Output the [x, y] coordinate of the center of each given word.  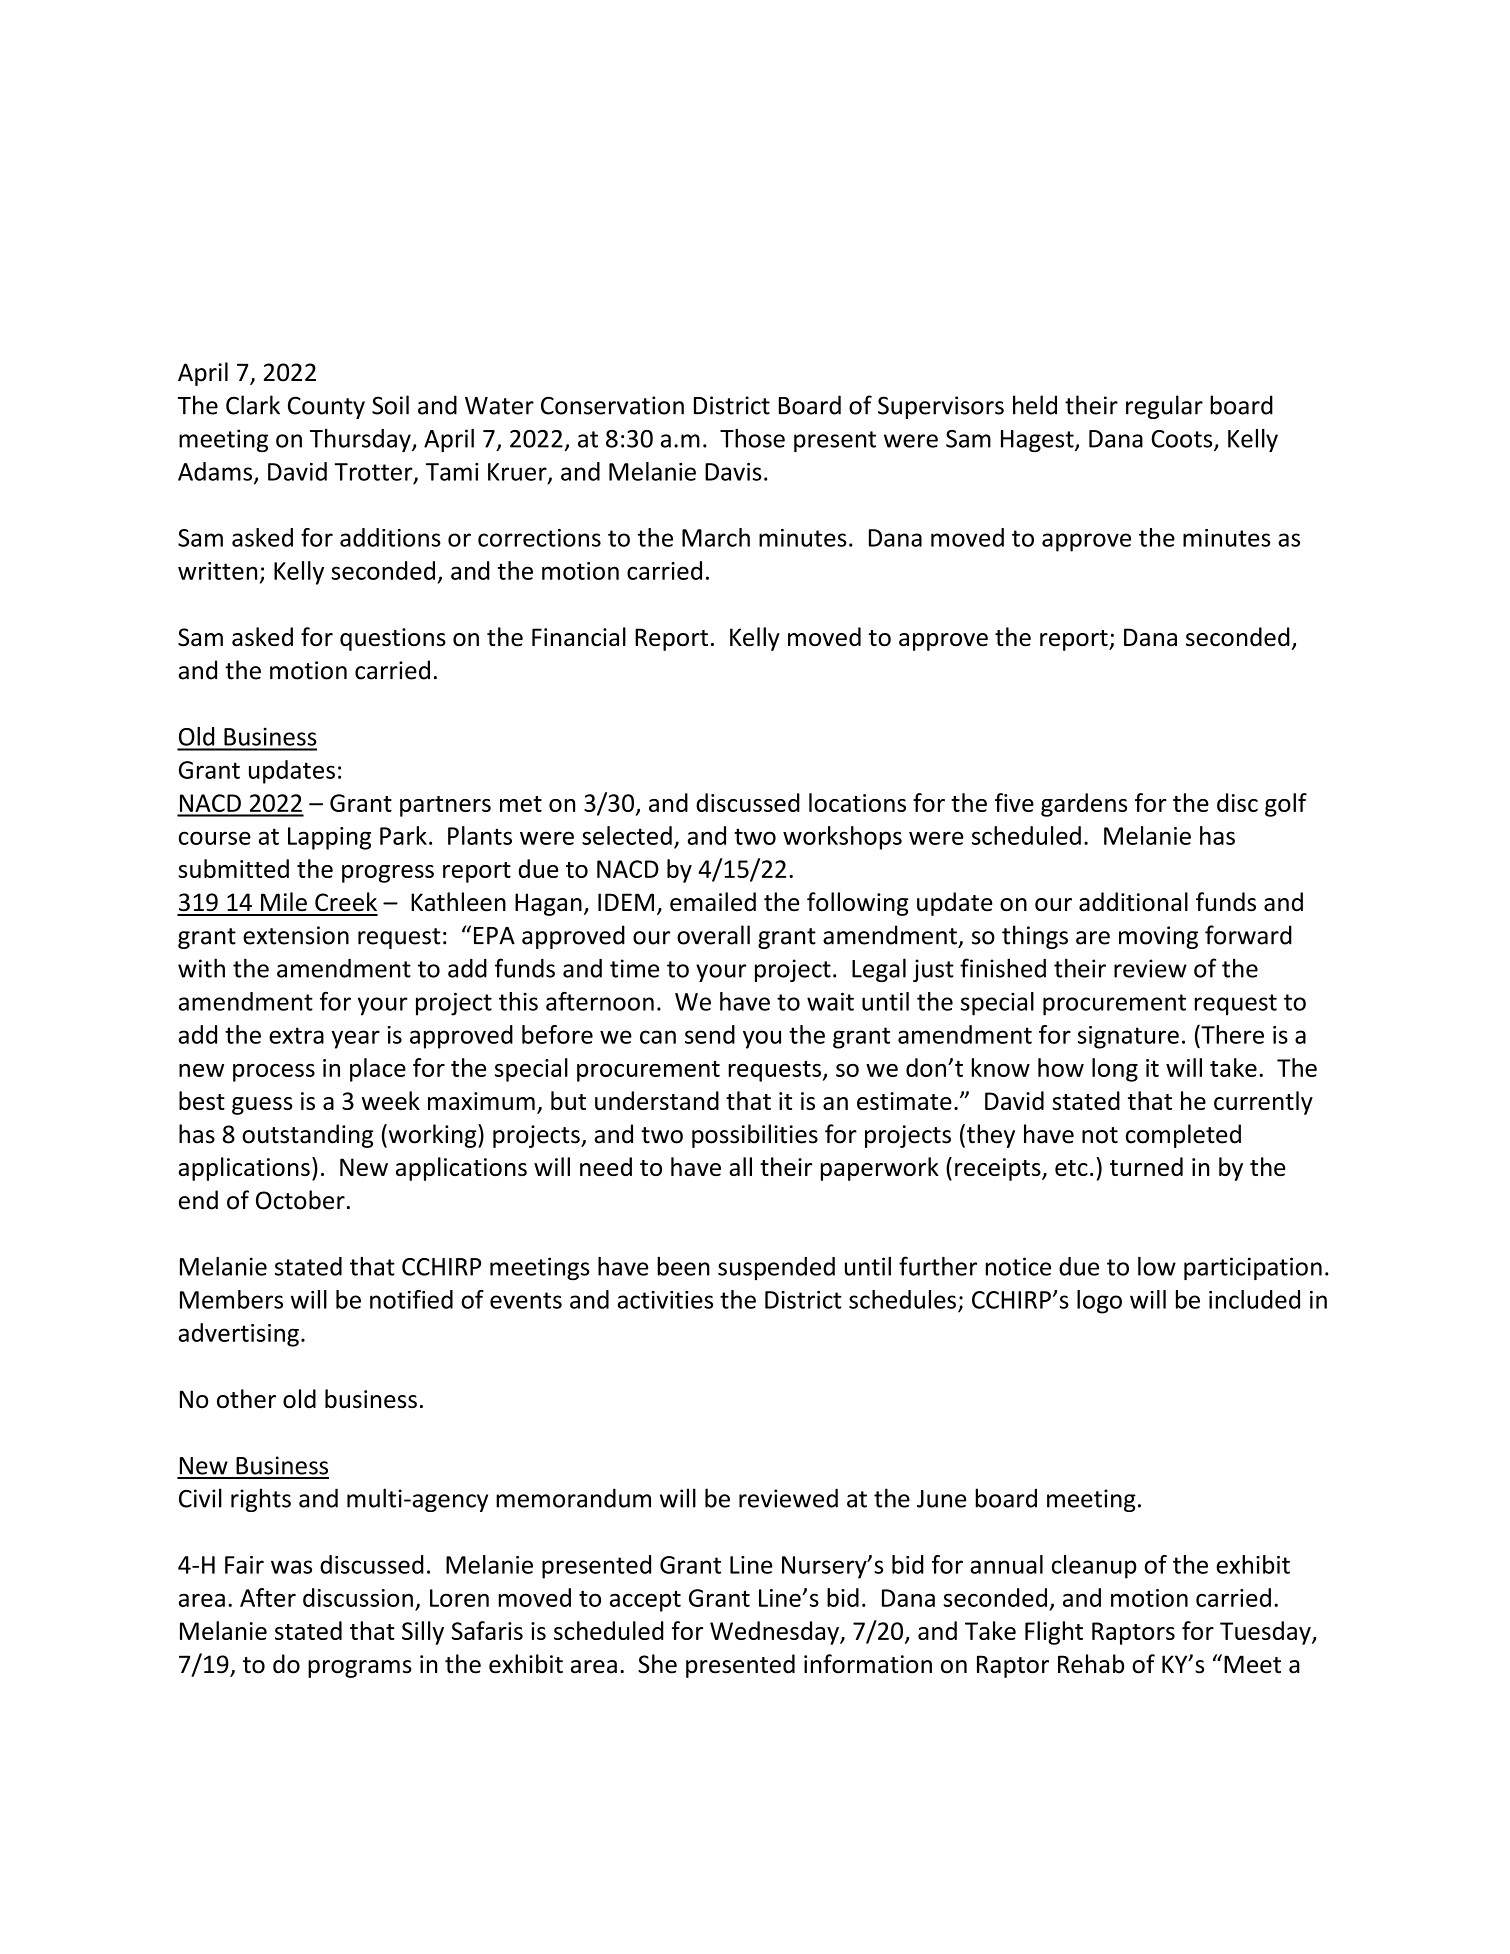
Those [752, 438]
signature [1128, 1037]
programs [360, 1669]
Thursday [361, 440]
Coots [1183, 440]
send [710, 1034]
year [355, 1039]
